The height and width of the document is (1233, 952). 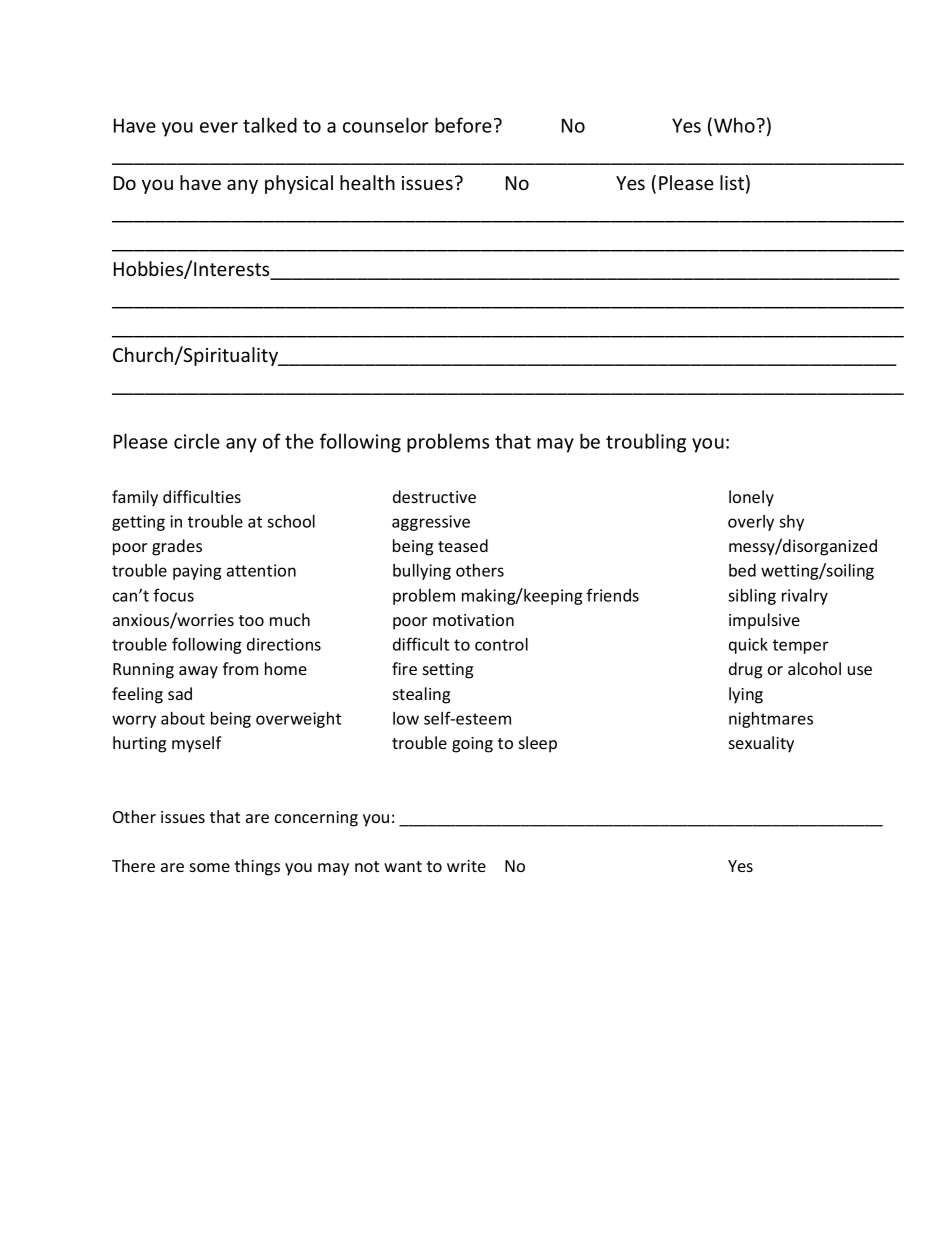 I want to click on impulsive, so click(x=764, y=621).
